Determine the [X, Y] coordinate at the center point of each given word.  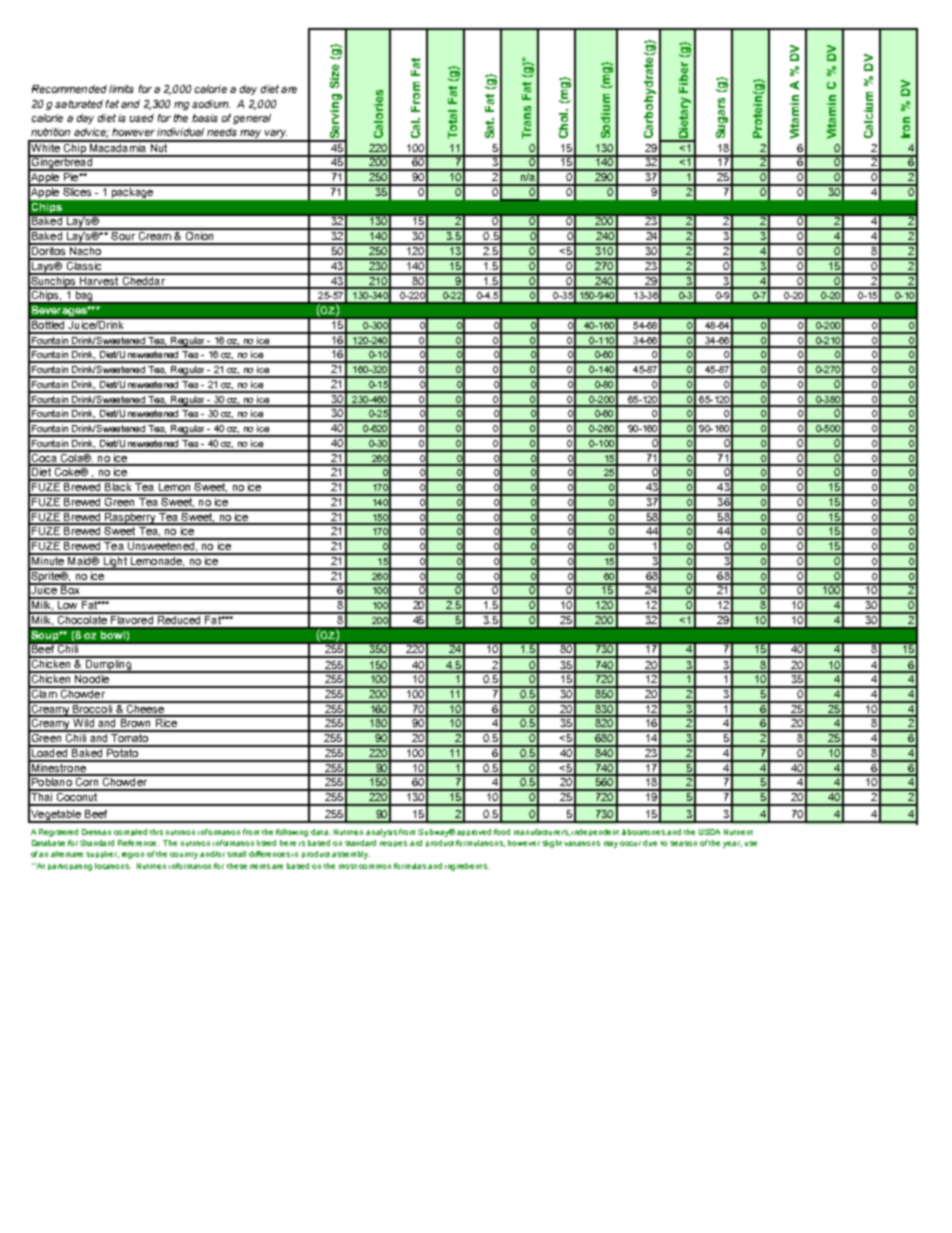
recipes [393, 844]
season [683, 843]
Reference [138, 843]
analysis [381, 833]
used [142, 118]
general [252, 119]
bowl [113, 635]
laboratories [643, 832]
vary [275, 135]
